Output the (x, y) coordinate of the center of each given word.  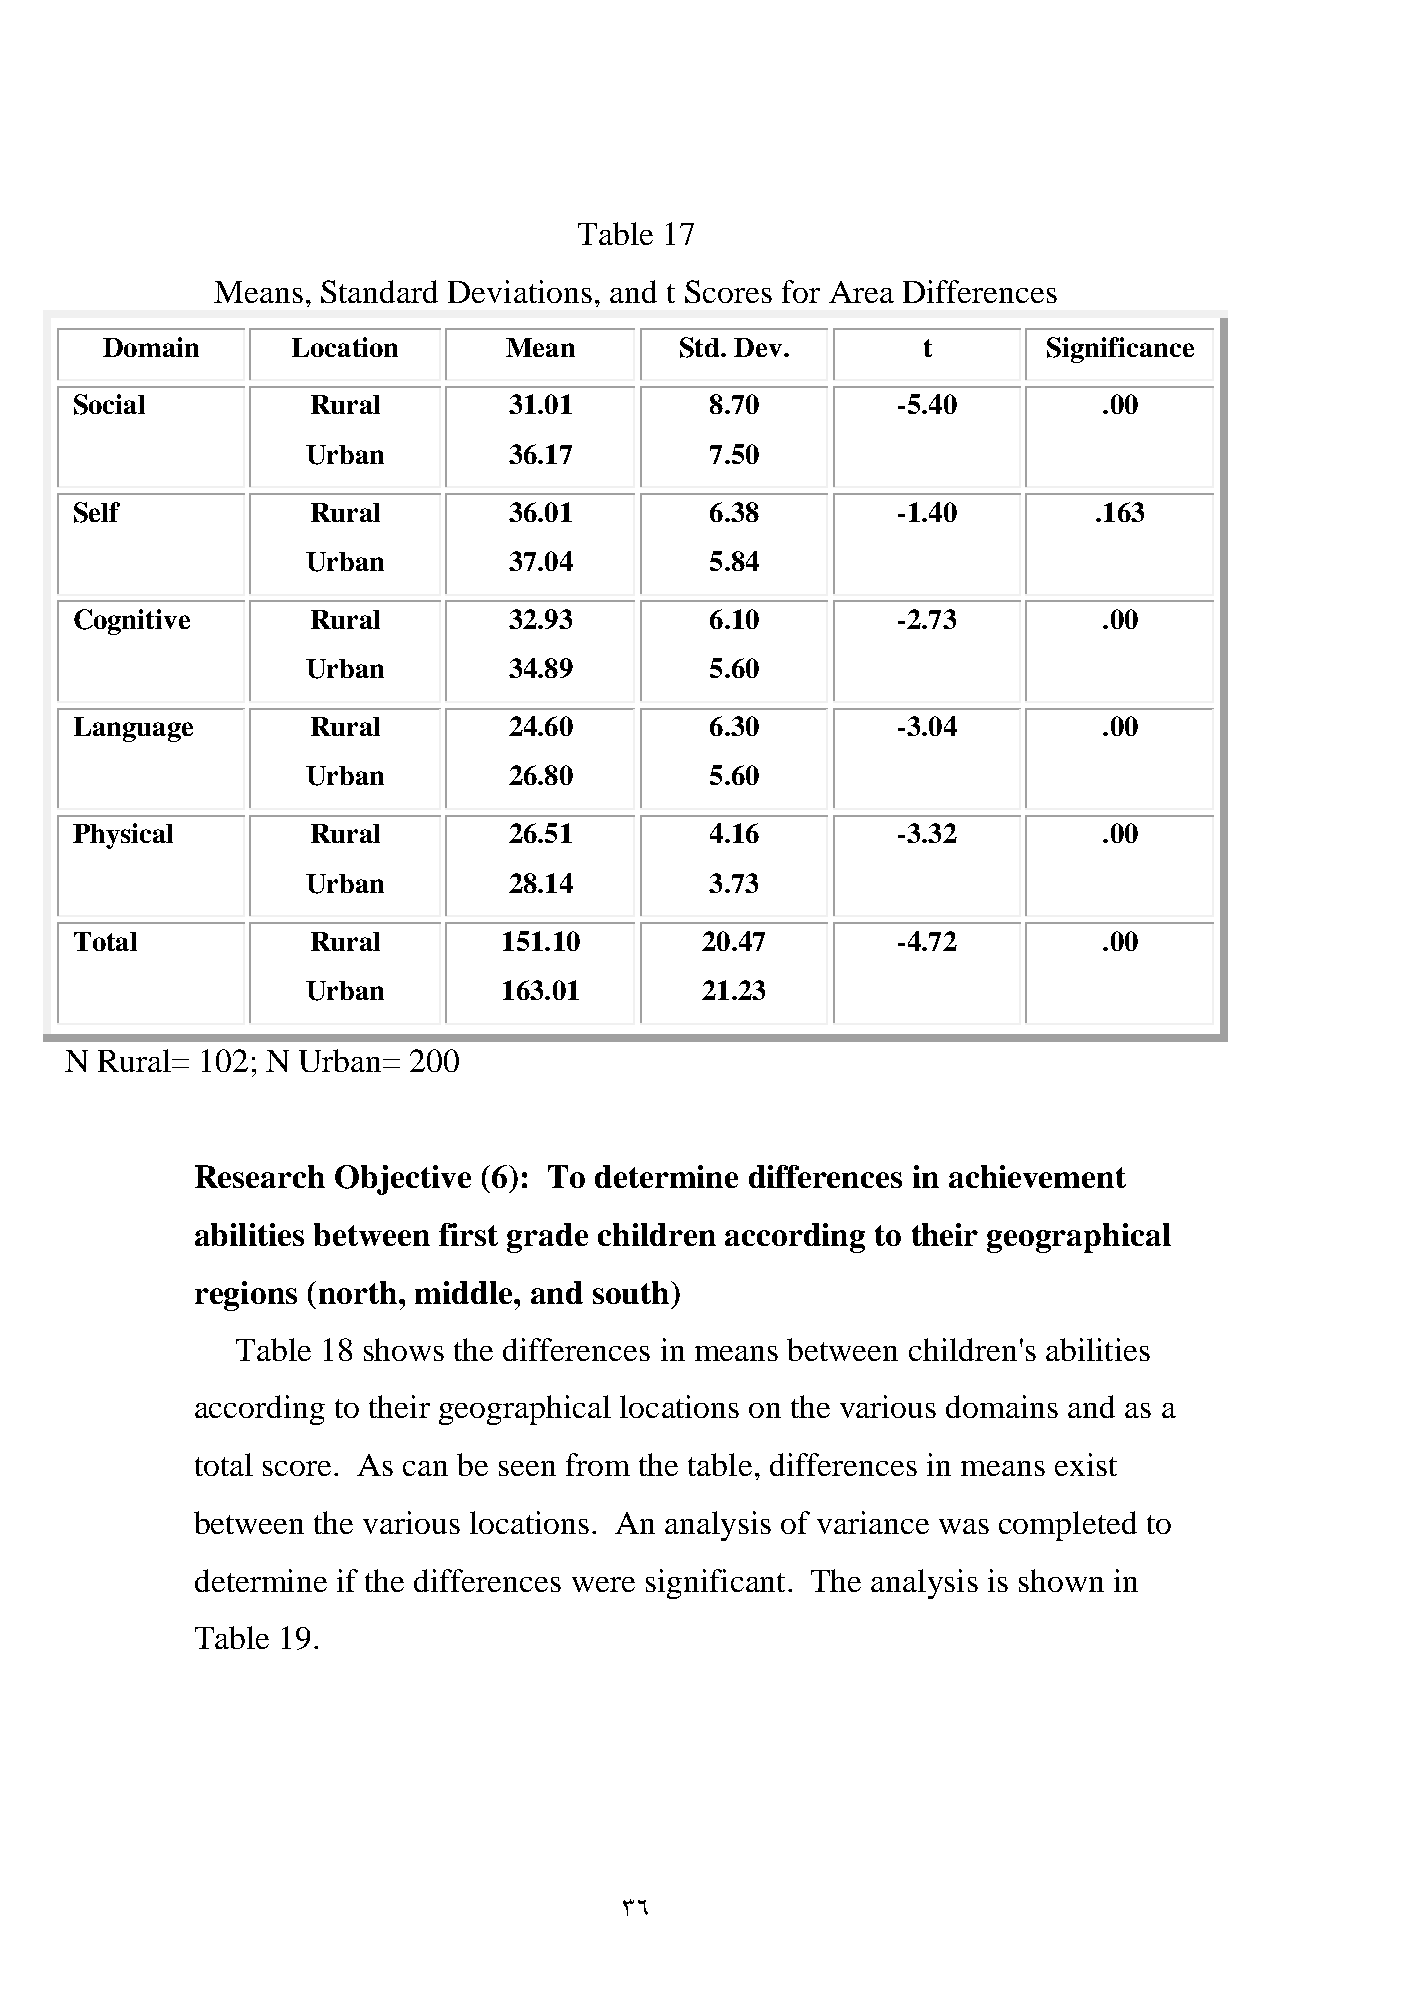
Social (109, 404)
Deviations (520, 291)
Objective (403, 1180)
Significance (1120, 350)
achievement (1037, 1176)
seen (527, 1468)
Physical (123, 836)
